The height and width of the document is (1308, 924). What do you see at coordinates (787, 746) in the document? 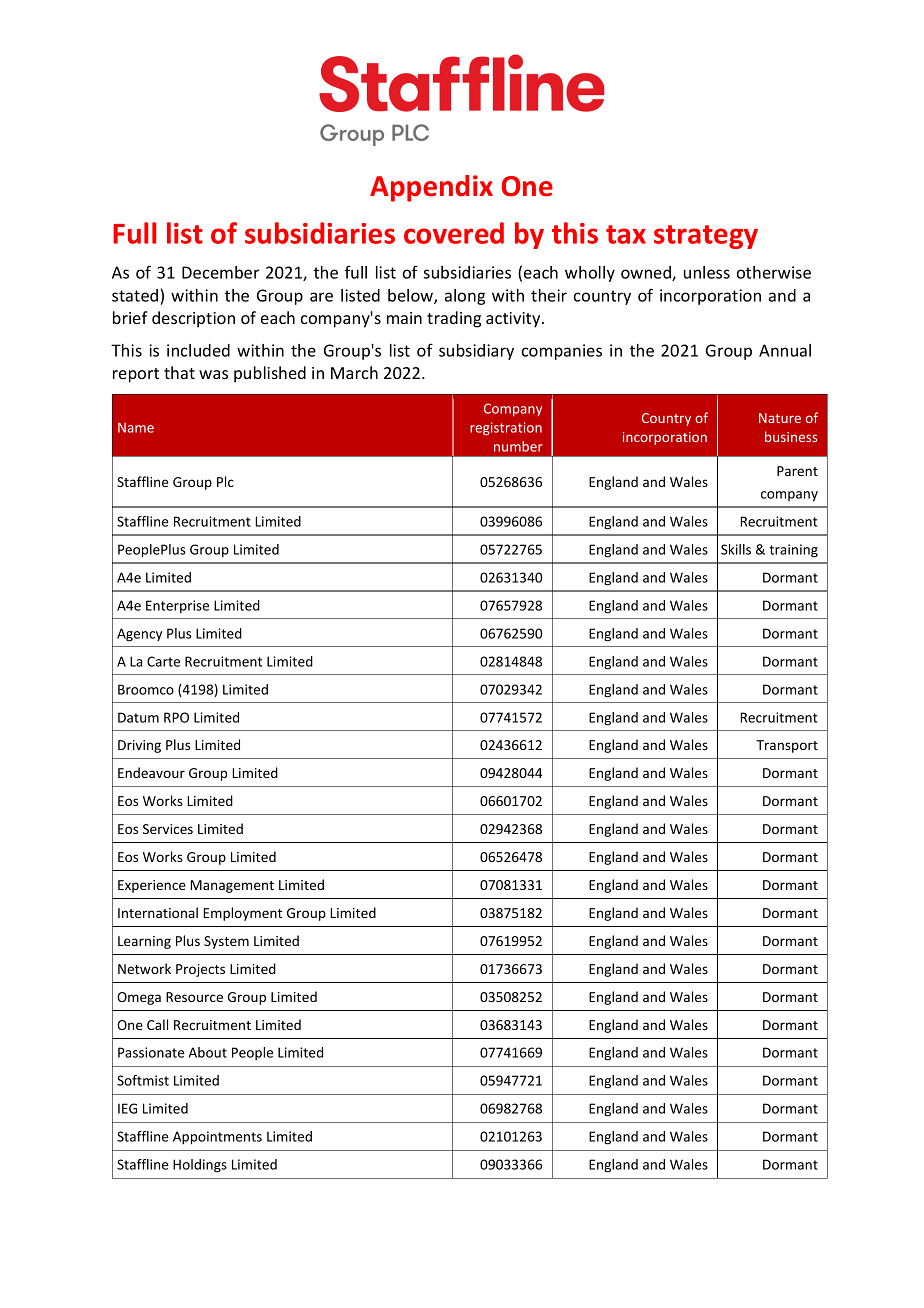
I see `Transport` at bounding box center [787, 746].
